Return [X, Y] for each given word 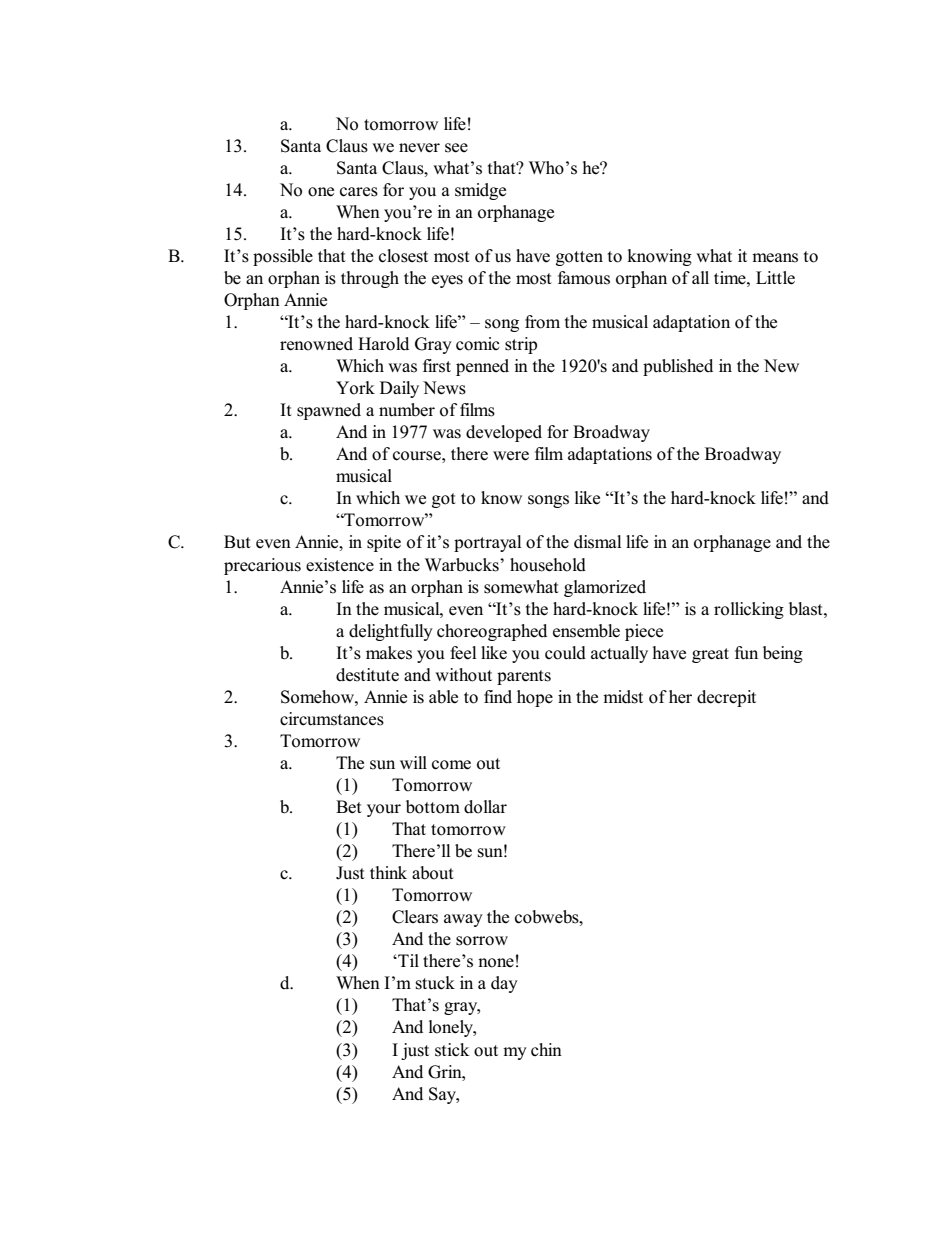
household [548, 565]
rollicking [749, 610]
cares [359, 192]
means [775, 258]
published [678, 367]
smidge [480, 191]
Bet [349, 807]
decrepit [726, 698]
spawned [329, 411]
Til [407, 960]
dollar [485, 807]
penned [482, 367]
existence [340, 565]
